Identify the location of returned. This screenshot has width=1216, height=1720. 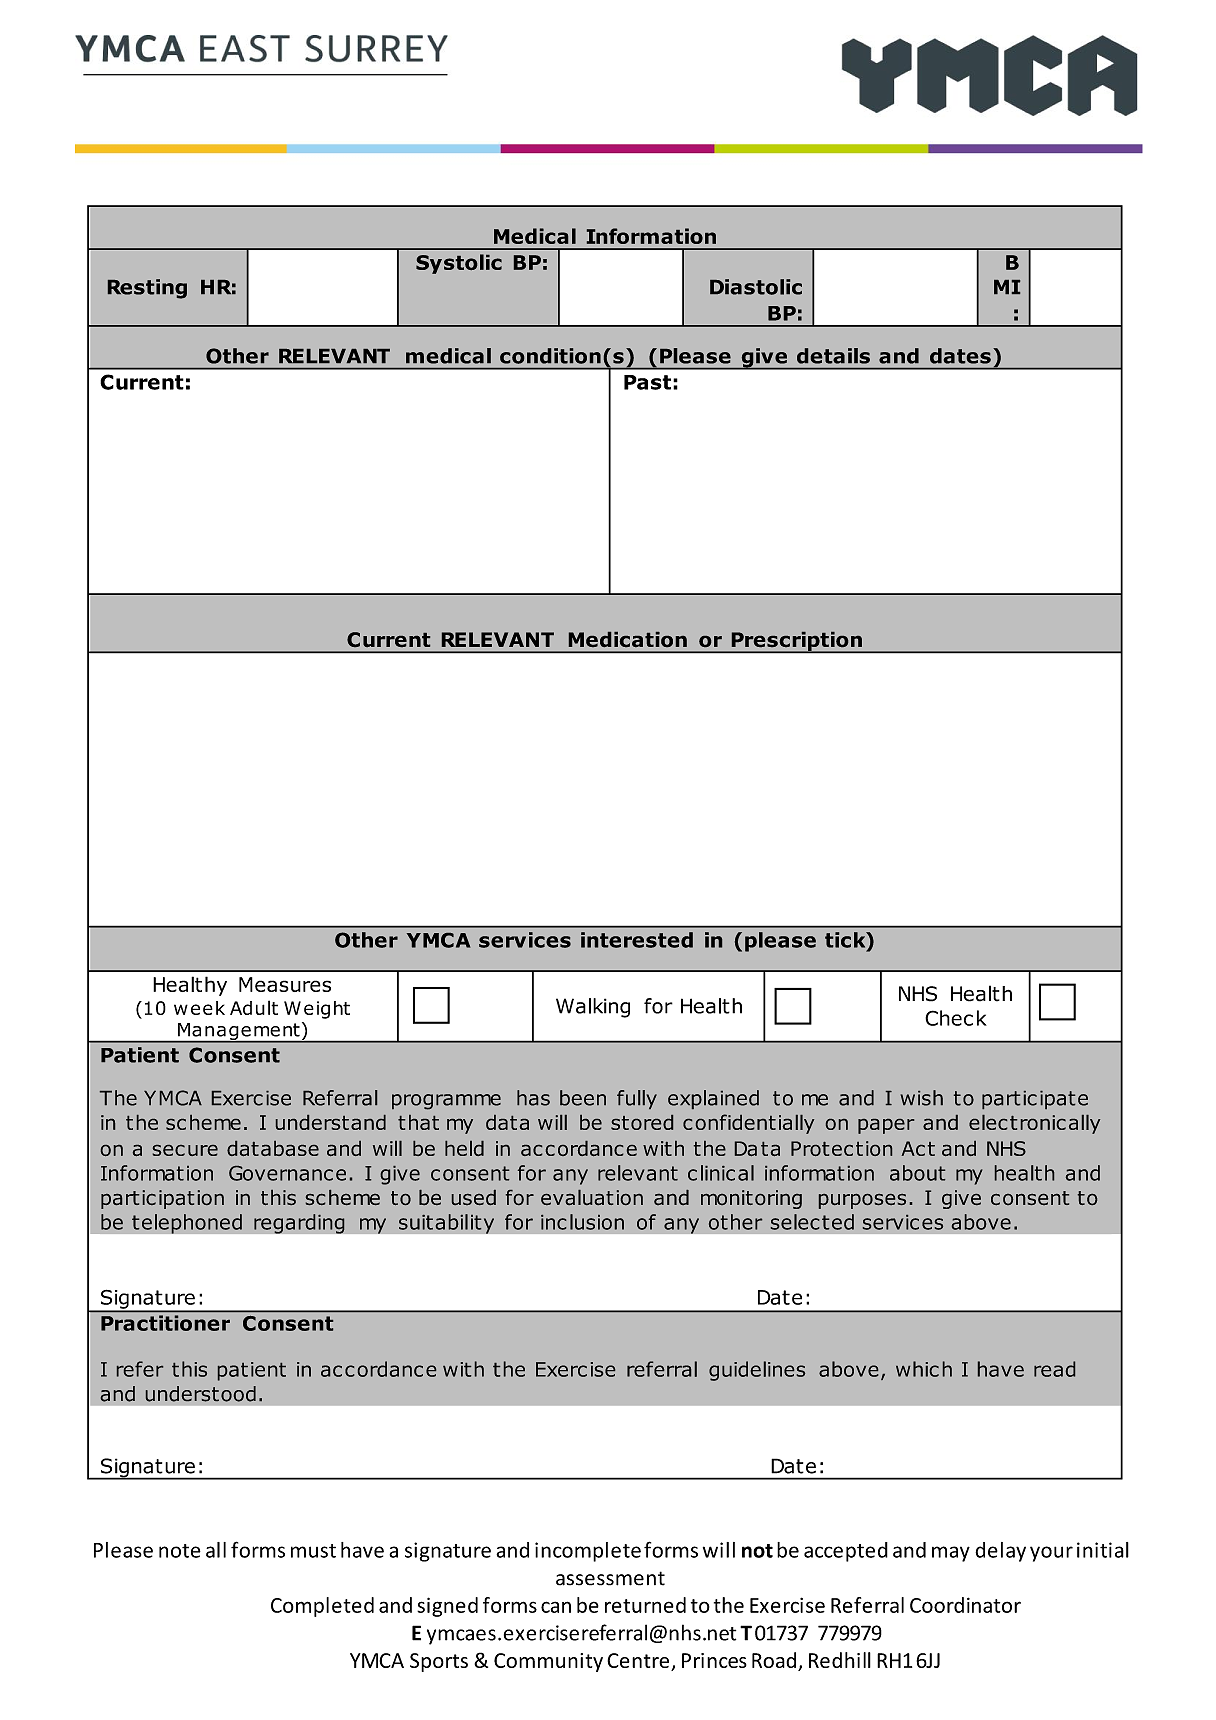
(645, 1605).
